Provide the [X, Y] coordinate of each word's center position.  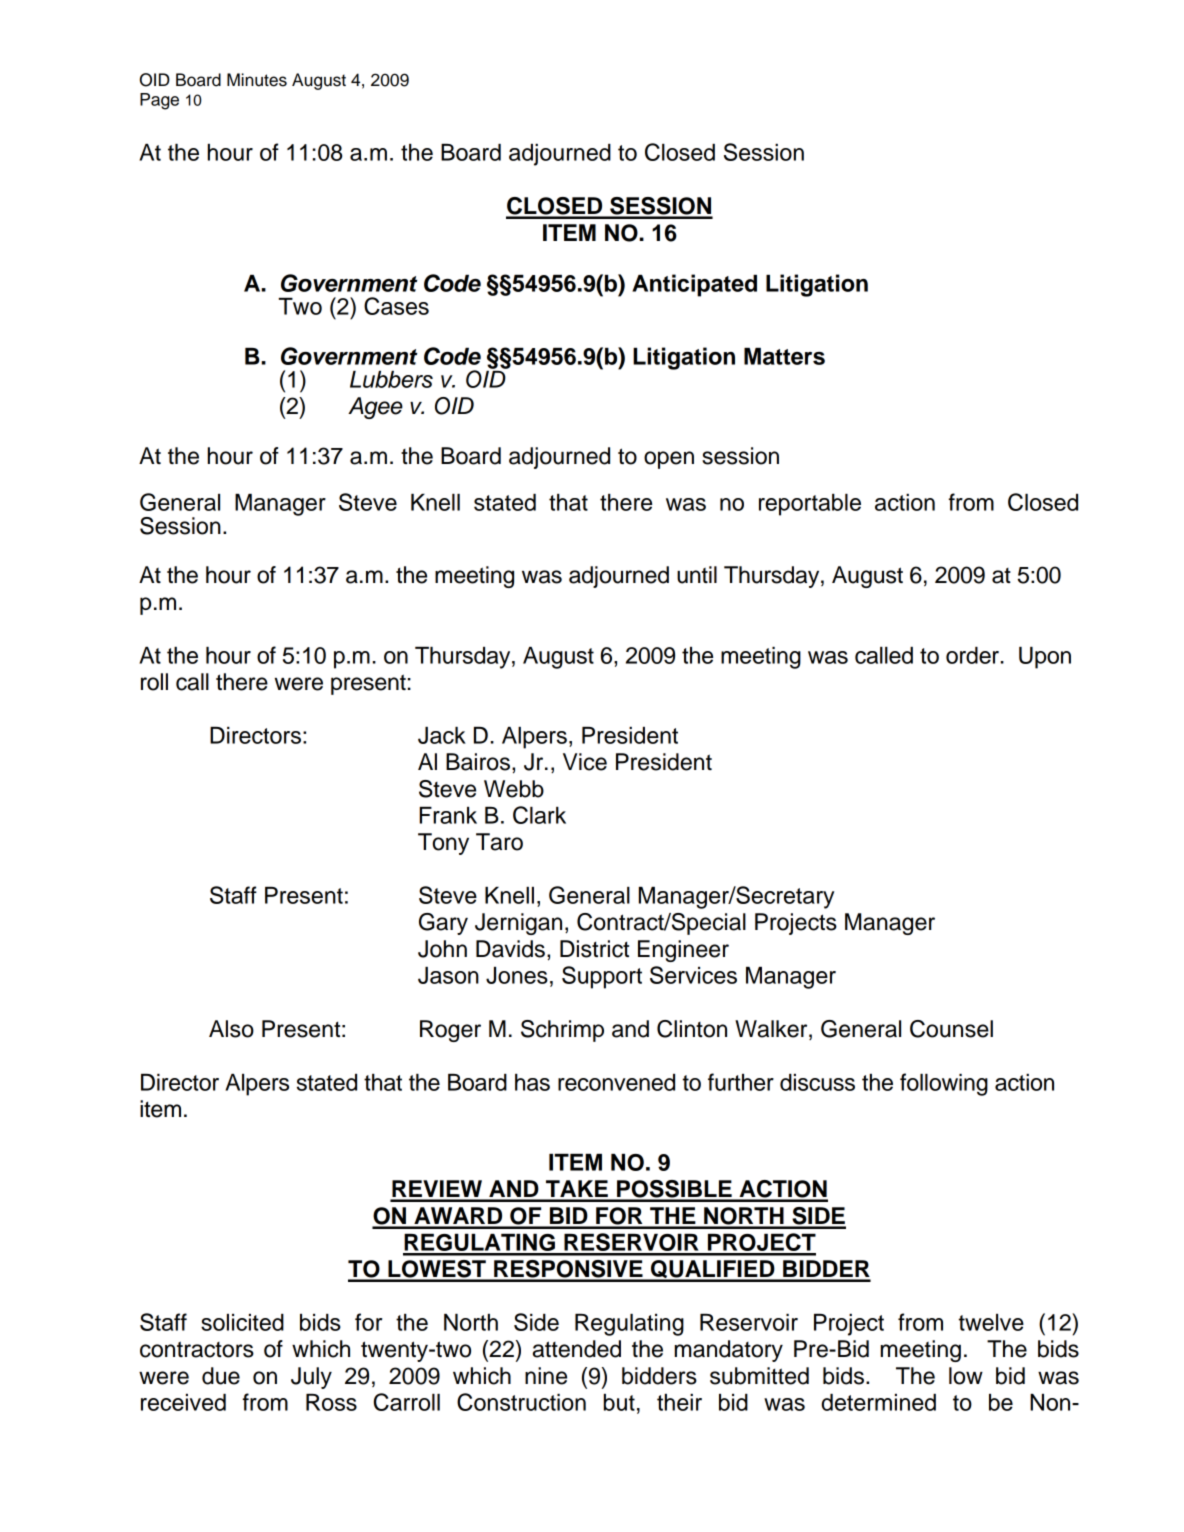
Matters [784, 356]
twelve [991, 1322]
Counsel [951, 1029]
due [221, 1376]
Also [231, 1029]
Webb [514, 789]
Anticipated [694, 285]
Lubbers [391, 379]
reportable [810, 505]
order [974, 655]
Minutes [257, 80]
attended [577, 1349]
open [669, 460]
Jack [442, 735]
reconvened [616, 1082]
